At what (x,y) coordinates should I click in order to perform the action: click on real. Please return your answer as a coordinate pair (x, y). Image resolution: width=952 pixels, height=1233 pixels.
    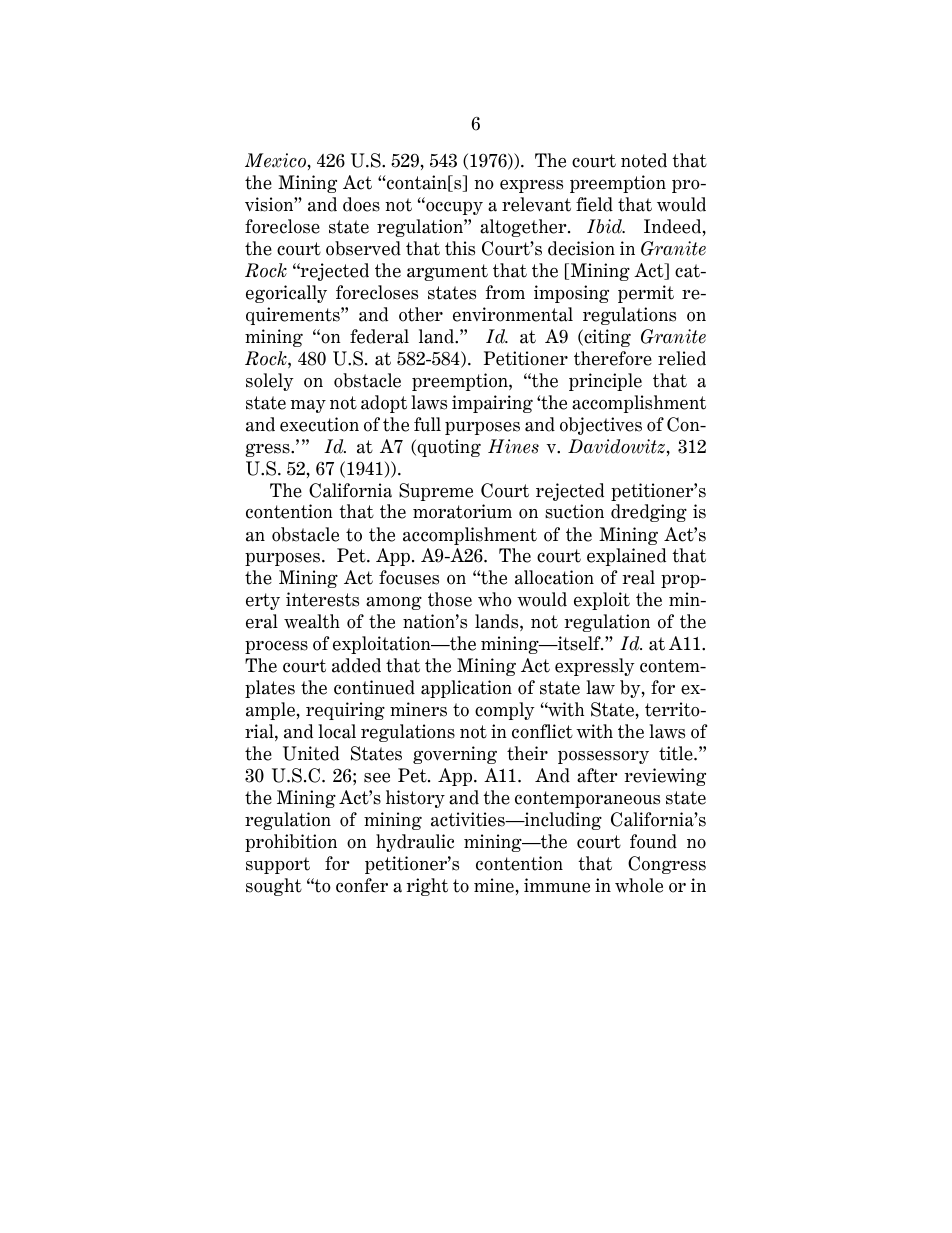
    Looking at the image, I should click on (638, 577).
